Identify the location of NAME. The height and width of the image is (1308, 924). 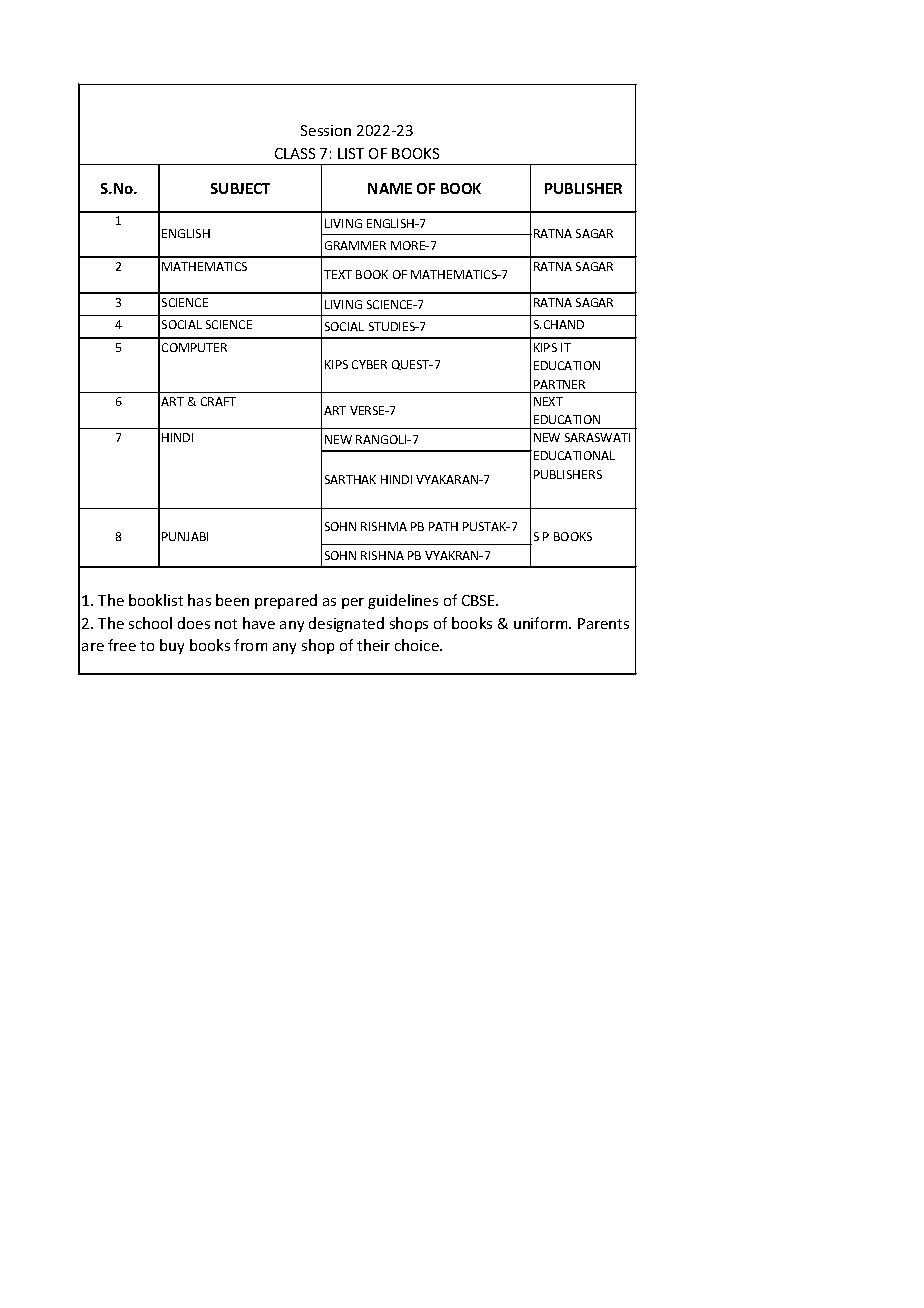
(390, 188).
